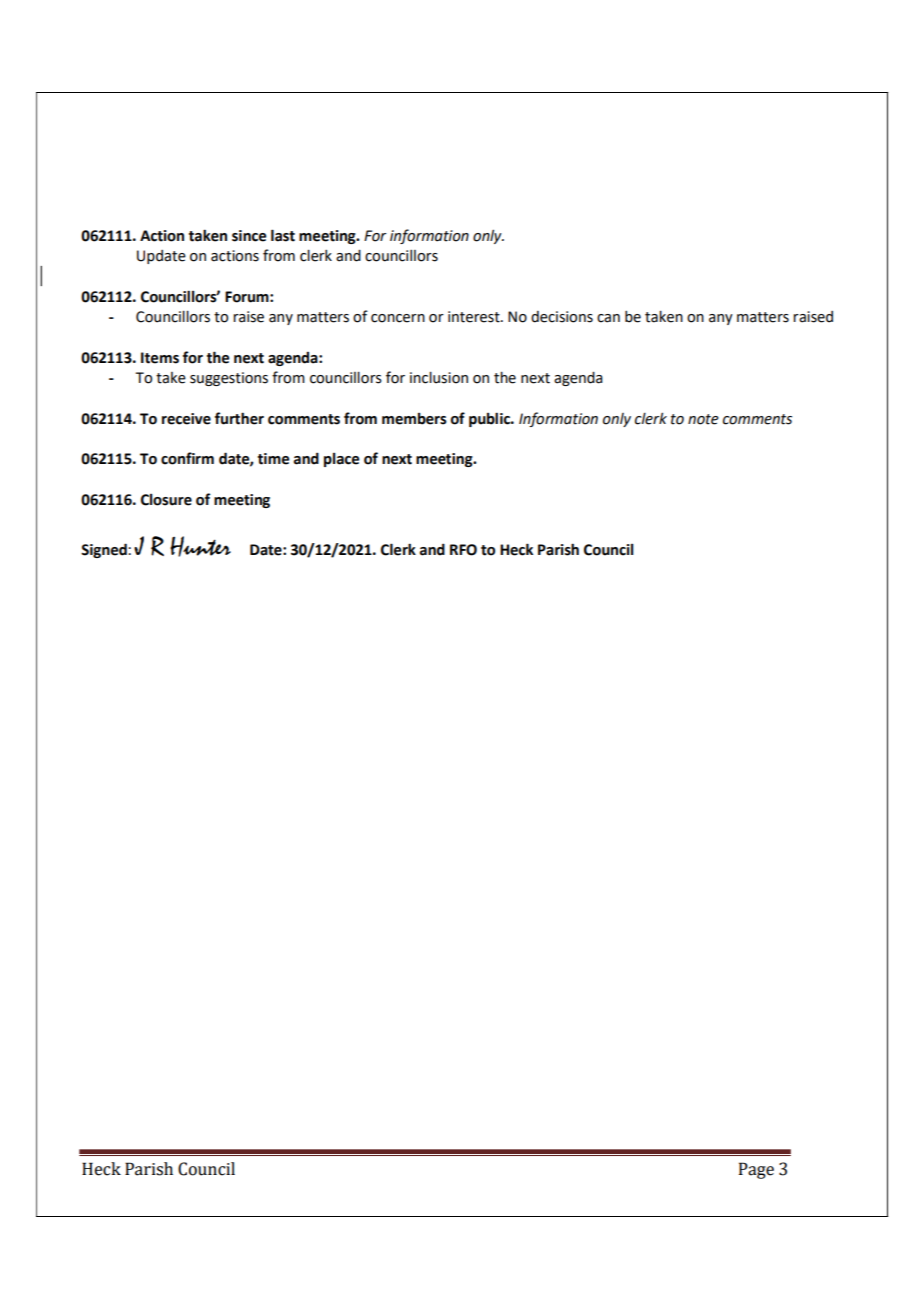  I want to click on note, so click(703, 419).
